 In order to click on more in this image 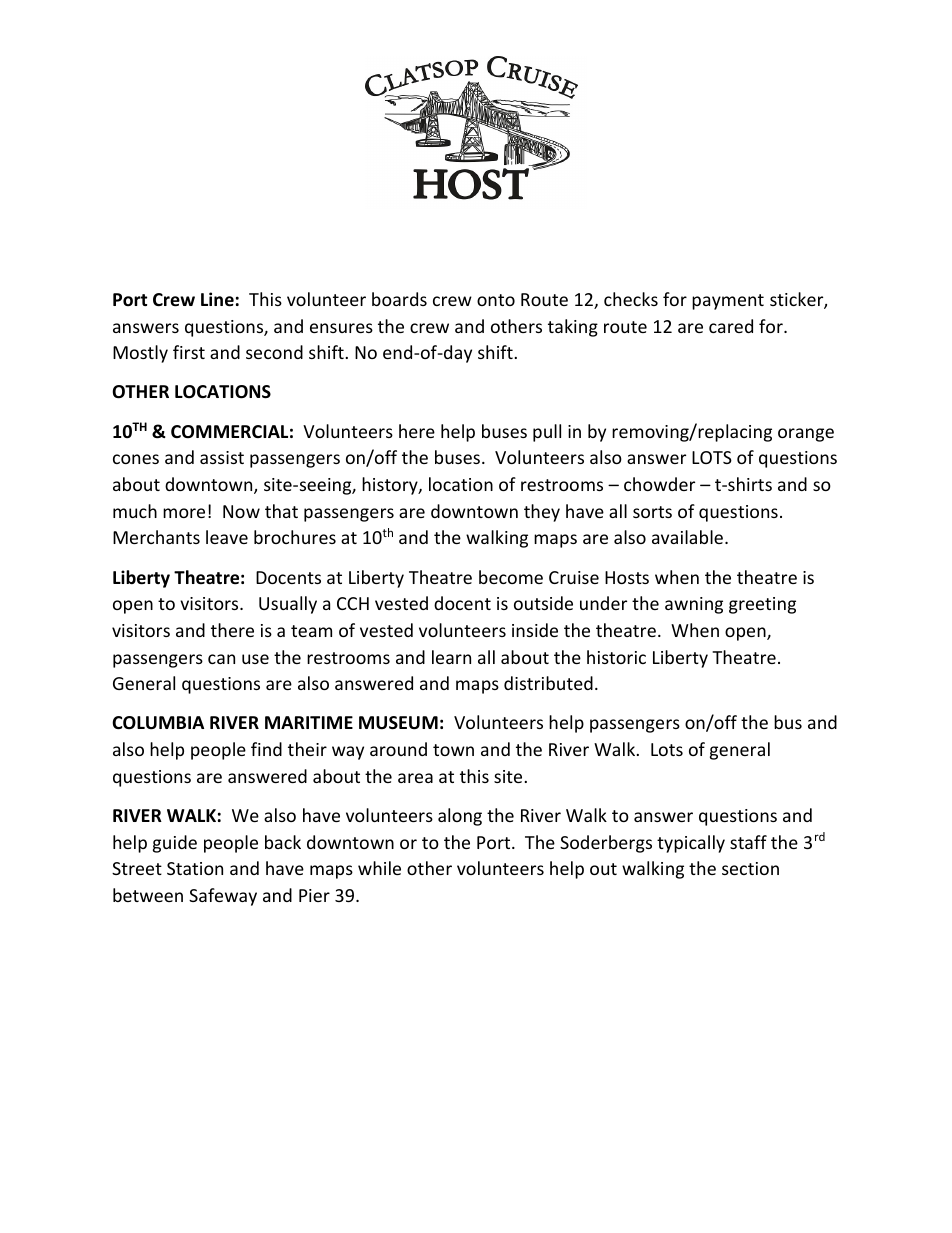, I will do `click(184, 513)`.
